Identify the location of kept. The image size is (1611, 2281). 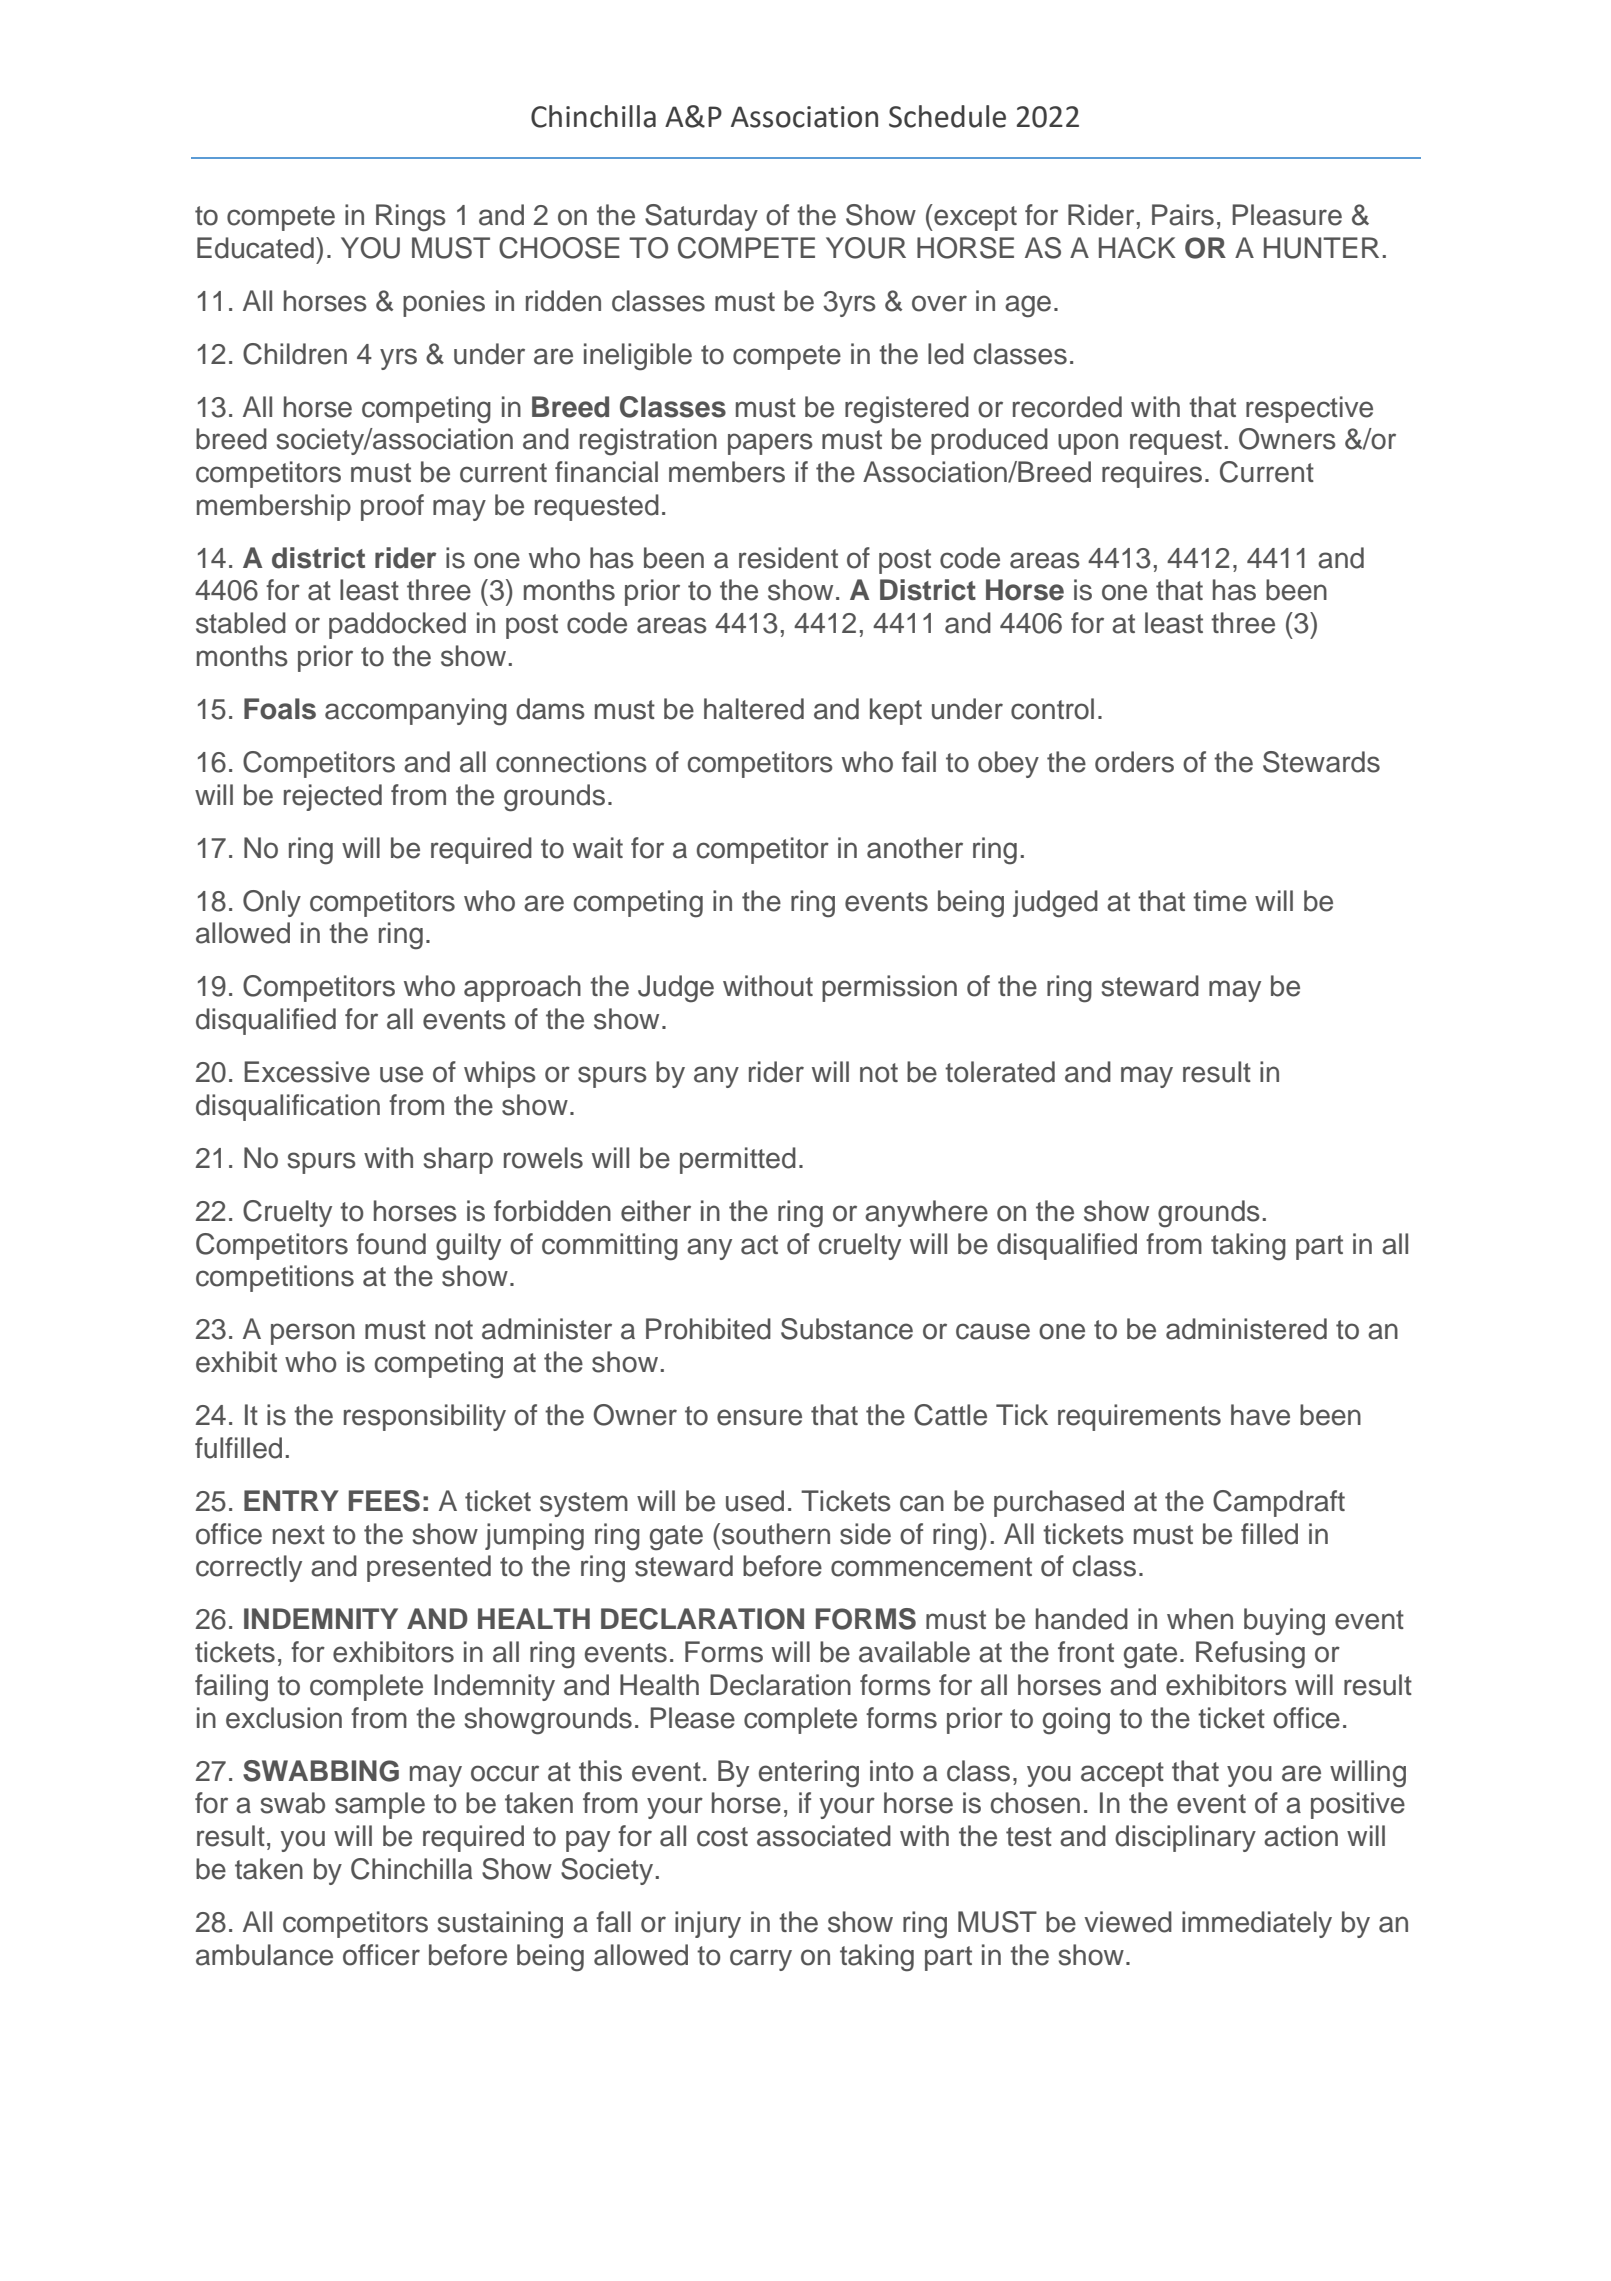
(896, 711).
